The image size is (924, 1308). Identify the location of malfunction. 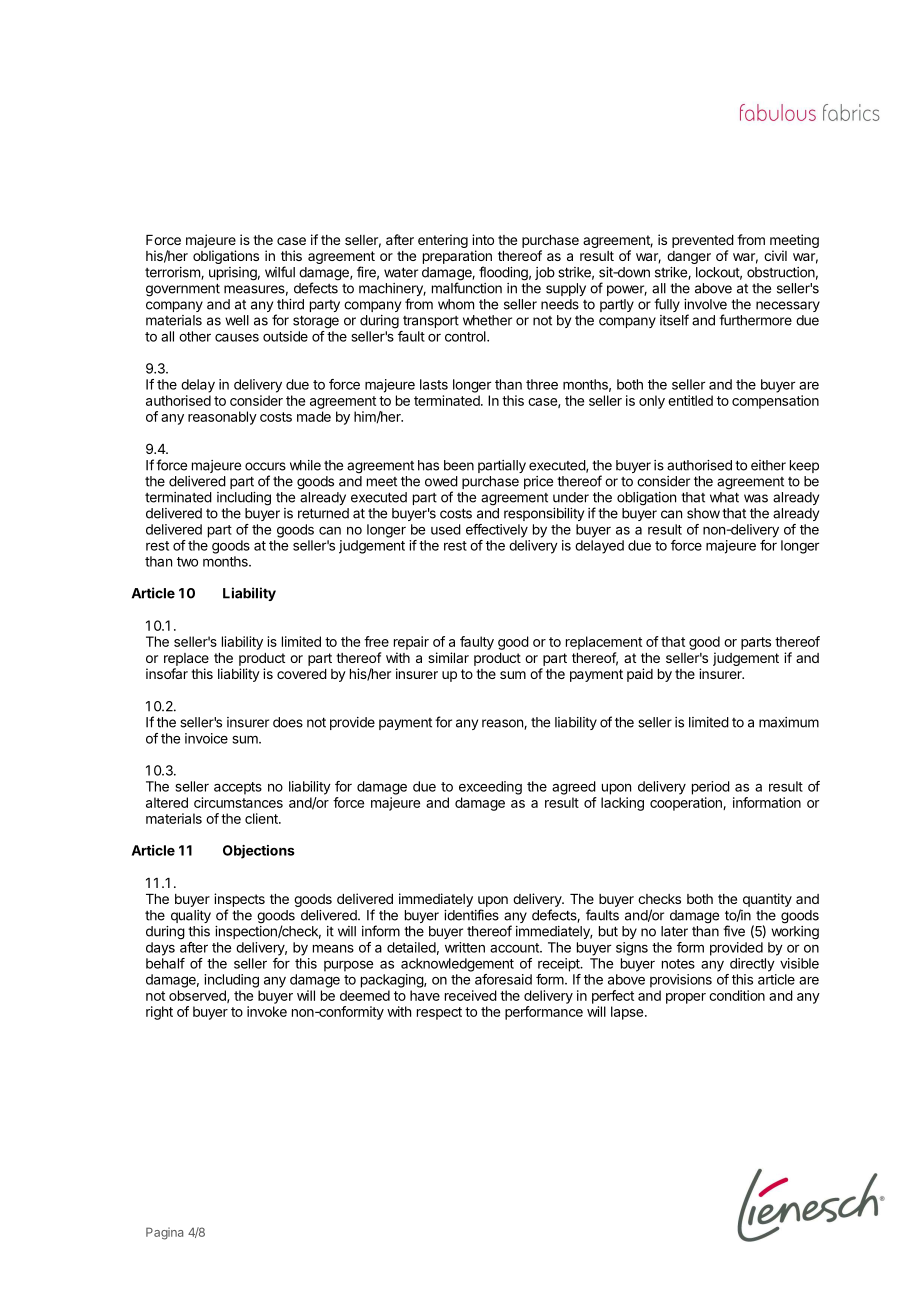
(467, 288).
